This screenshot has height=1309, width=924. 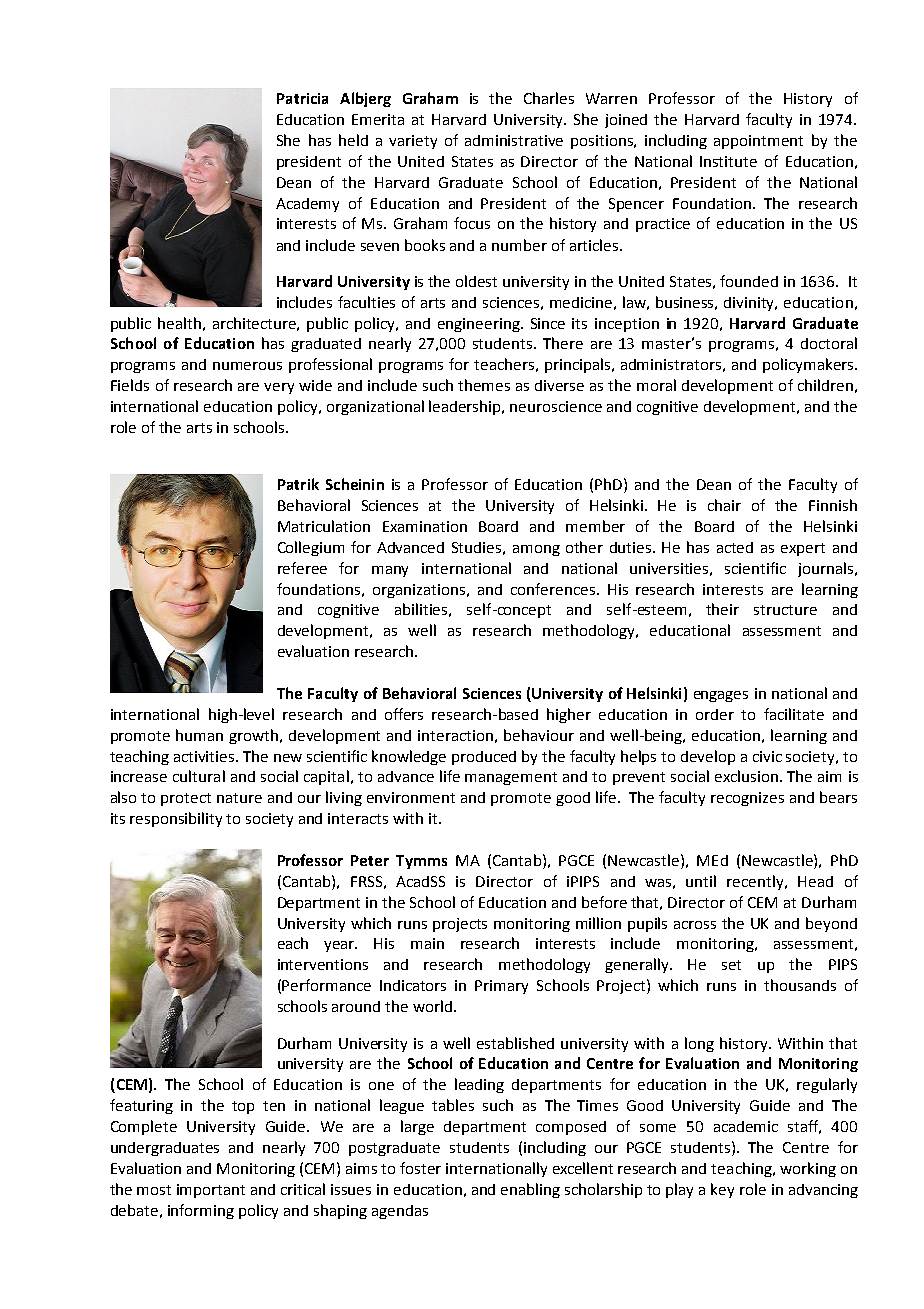 What do you see at coordinates (211, 1191) in the screenshot?
I see `important` at bounding box center [211, 1191].
